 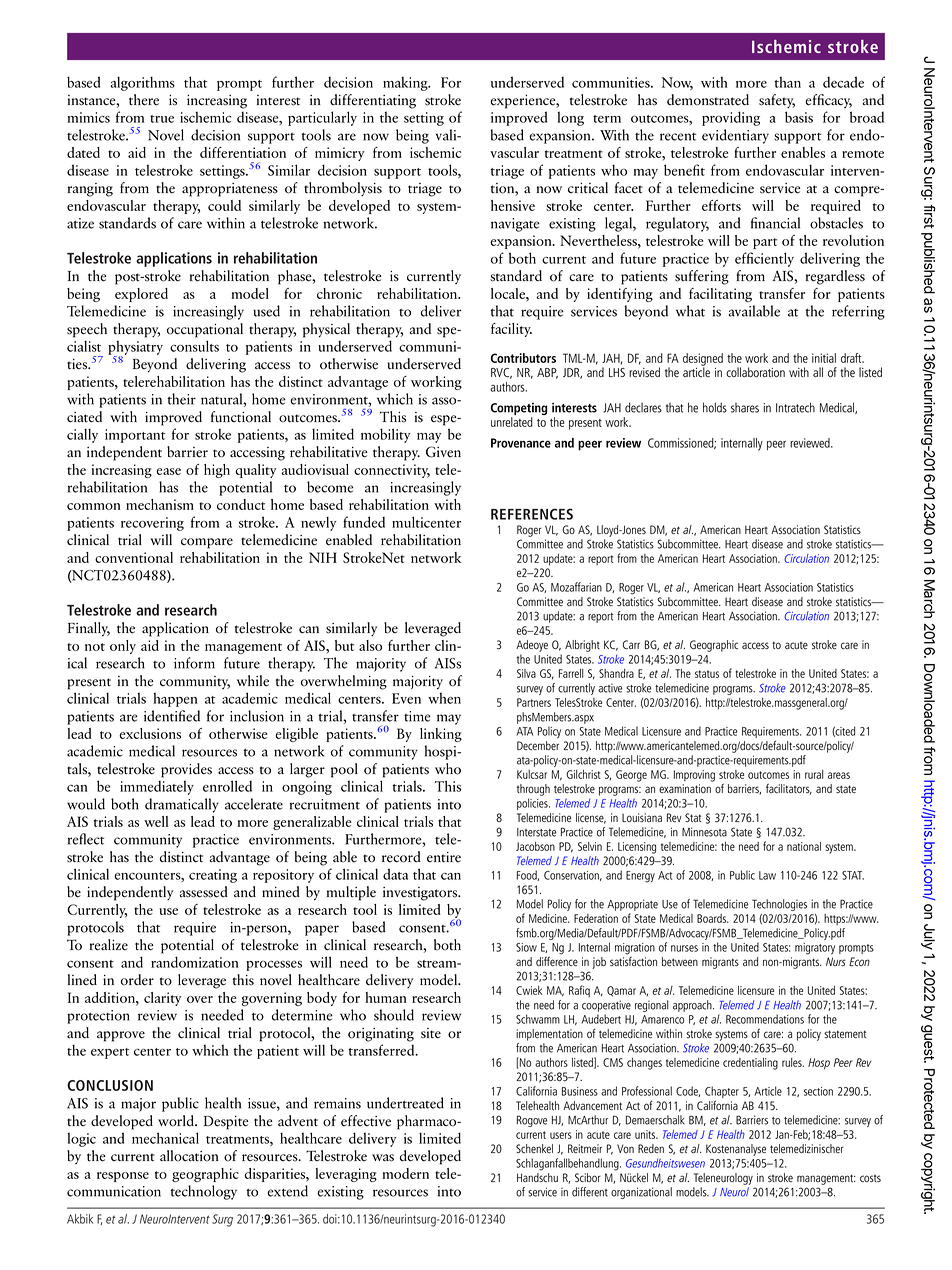 What do you see at coordinates (162, 119) in the screenshot?
I see `true` at bounding box center [162, 119].
